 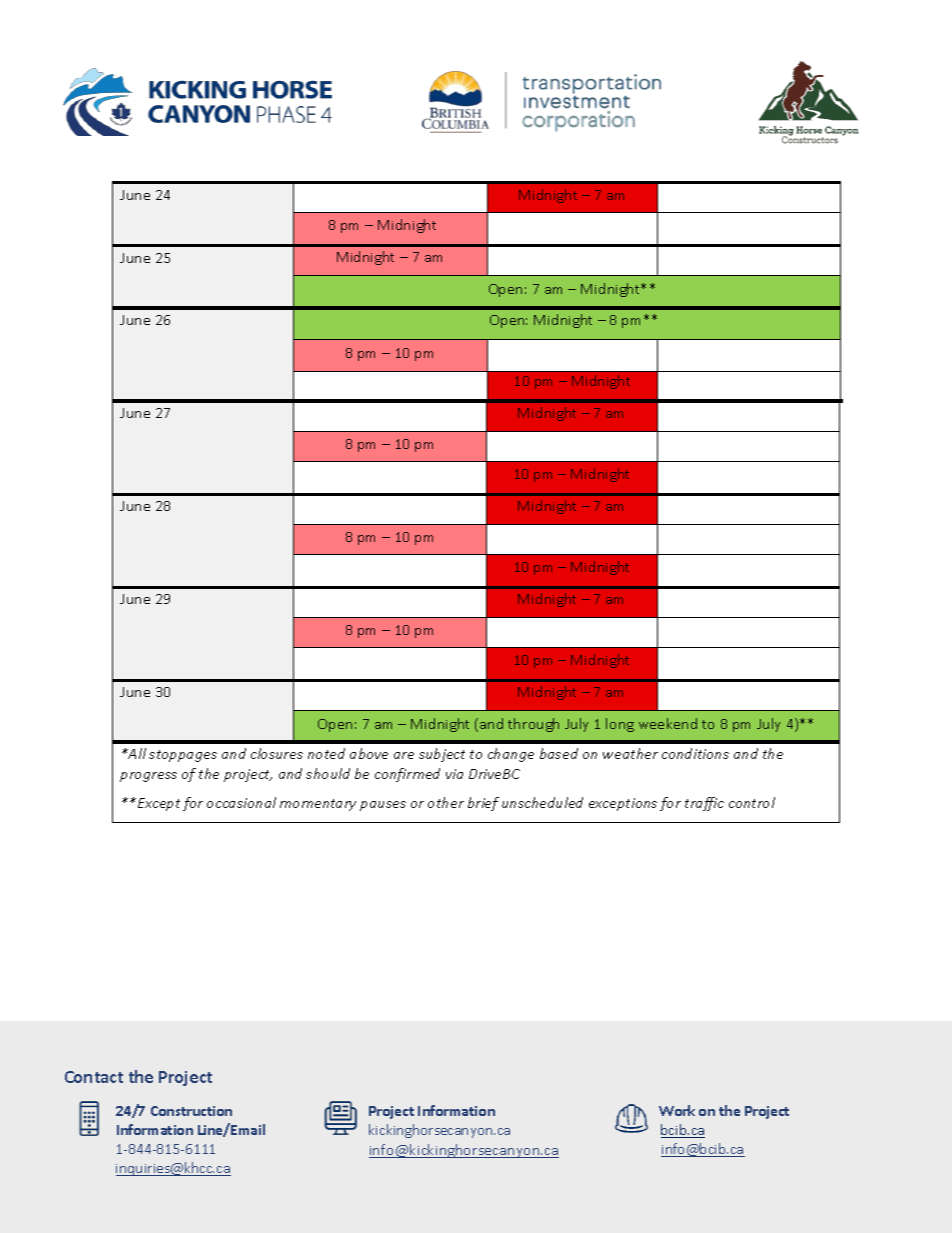 What do you see at coordinates (183, 756) in the image?
I see `stoppages` at bounding box center [183, 756].
